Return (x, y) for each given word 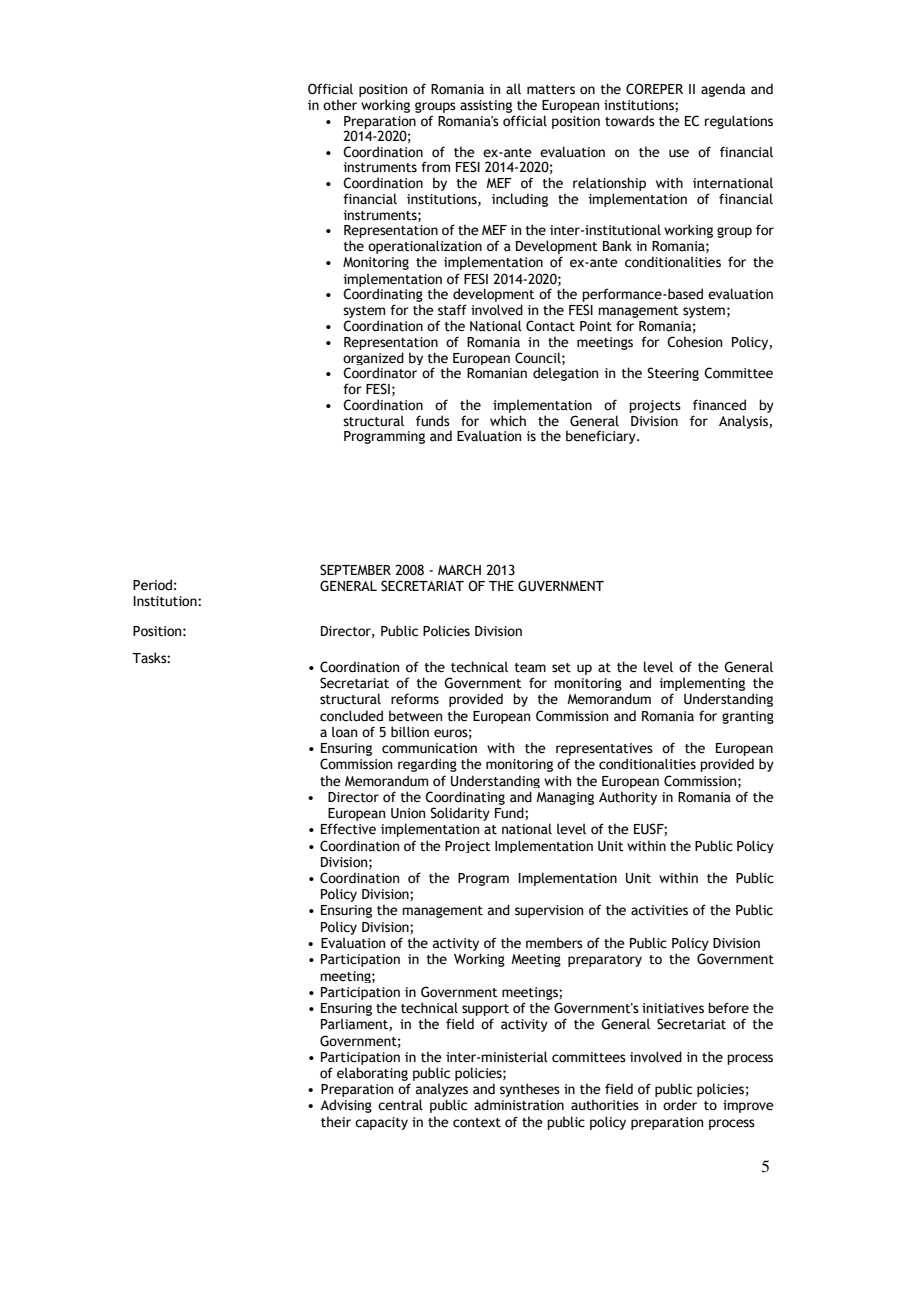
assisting (486, 106)
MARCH (459, 570)
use (679, 153)
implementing (702, 684)
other (340, 105)
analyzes (442, 1091)
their (336, 1122)
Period (152, 585)
